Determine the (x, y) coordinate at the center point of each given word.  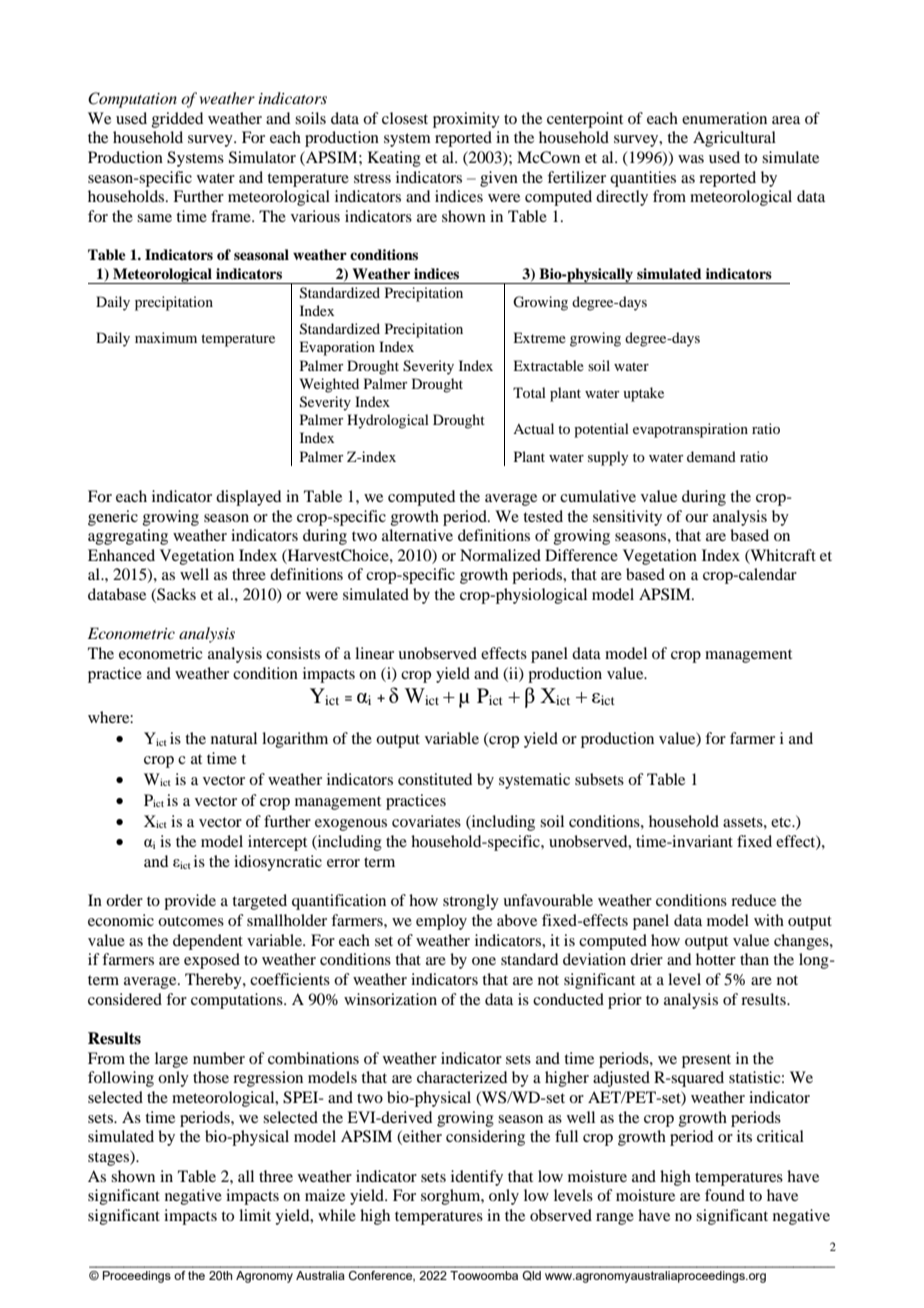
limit (255, 1215)
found (725, 1195)
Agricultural (734, 139)
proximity (466, 120)
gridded (177, 120)
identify (477, 1178)
